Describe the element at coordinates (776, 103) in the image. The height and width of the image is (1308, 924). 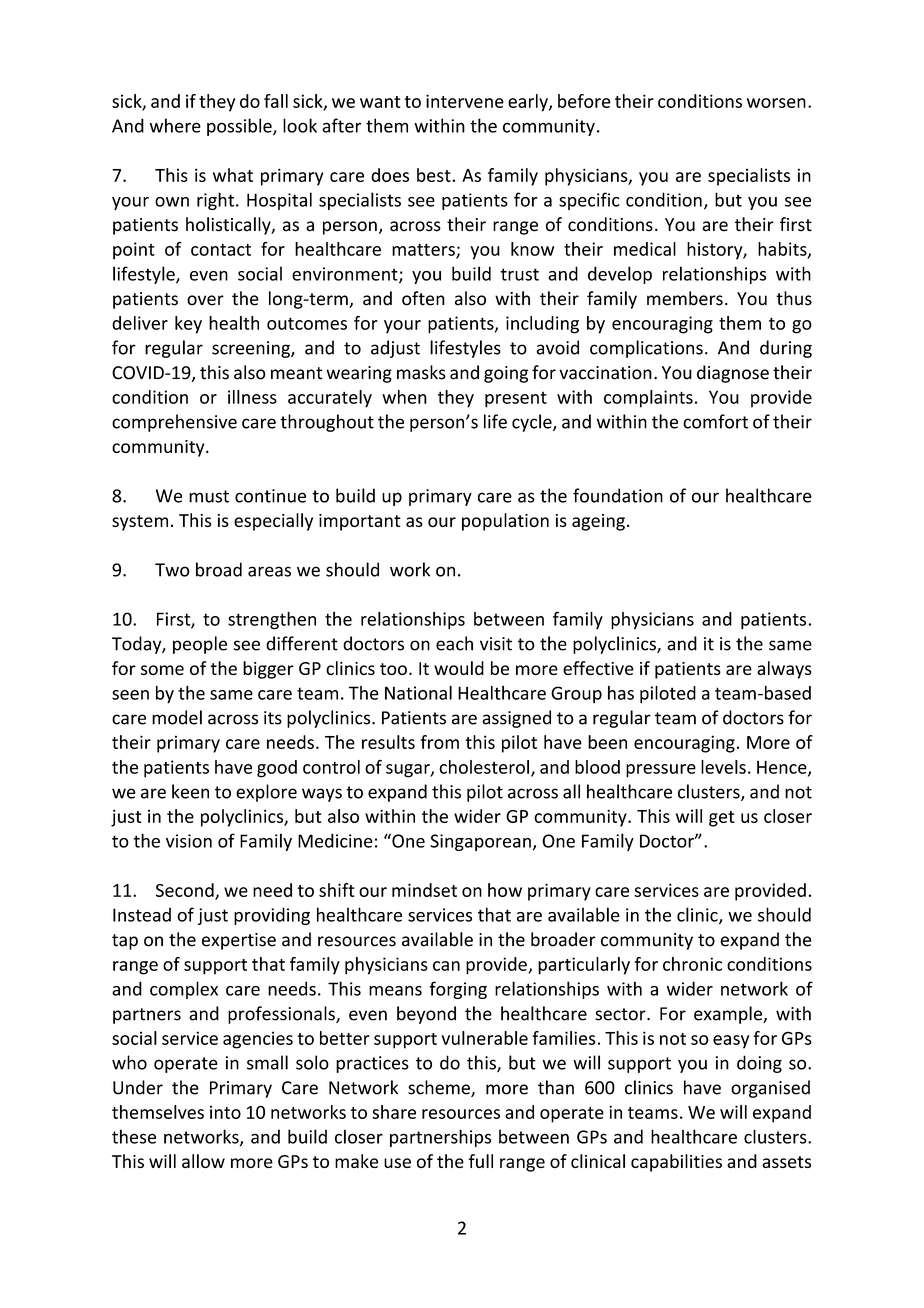
I see `worsen` at that location.
